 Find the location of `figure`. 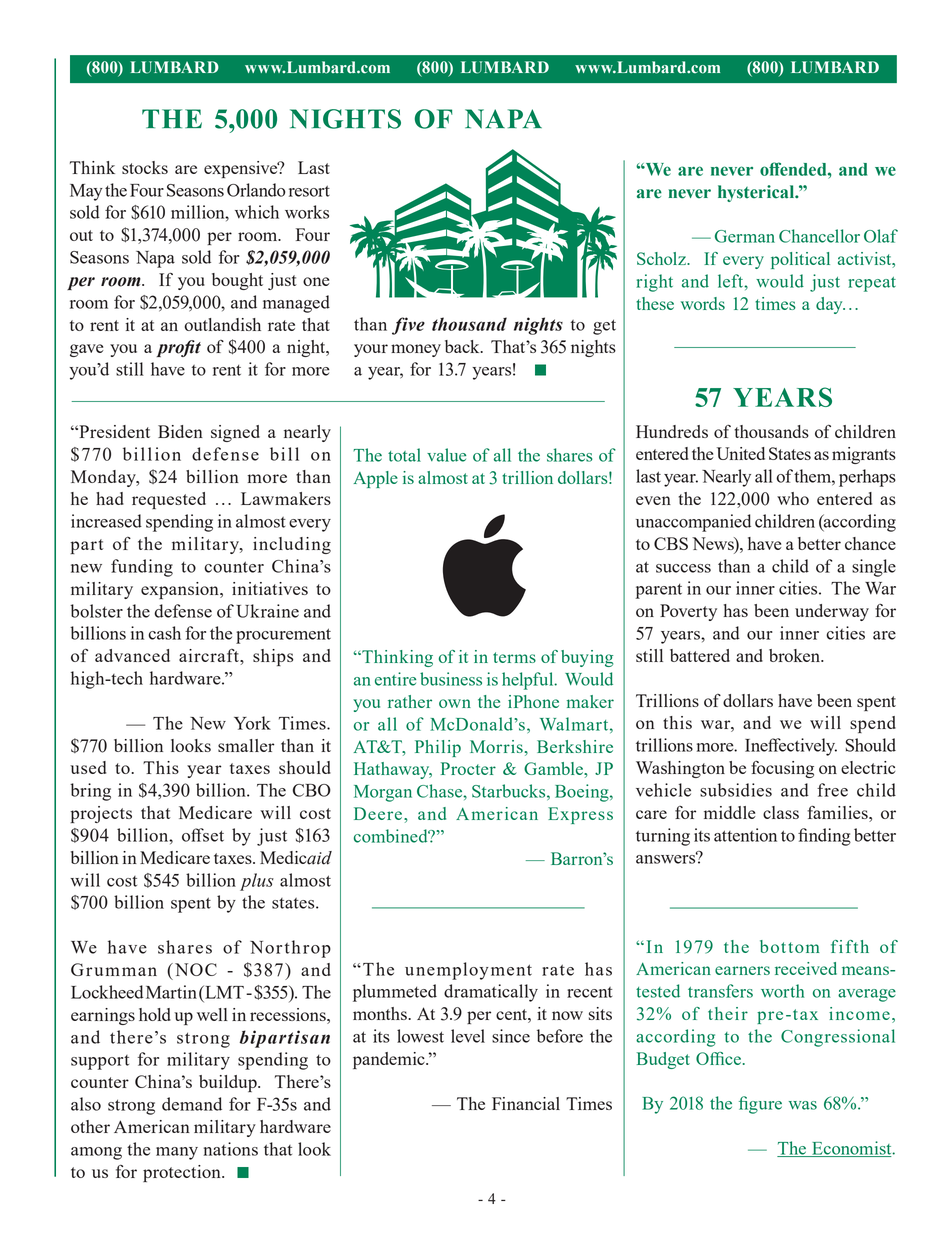

figure is located at coordinates (760, 1105).
